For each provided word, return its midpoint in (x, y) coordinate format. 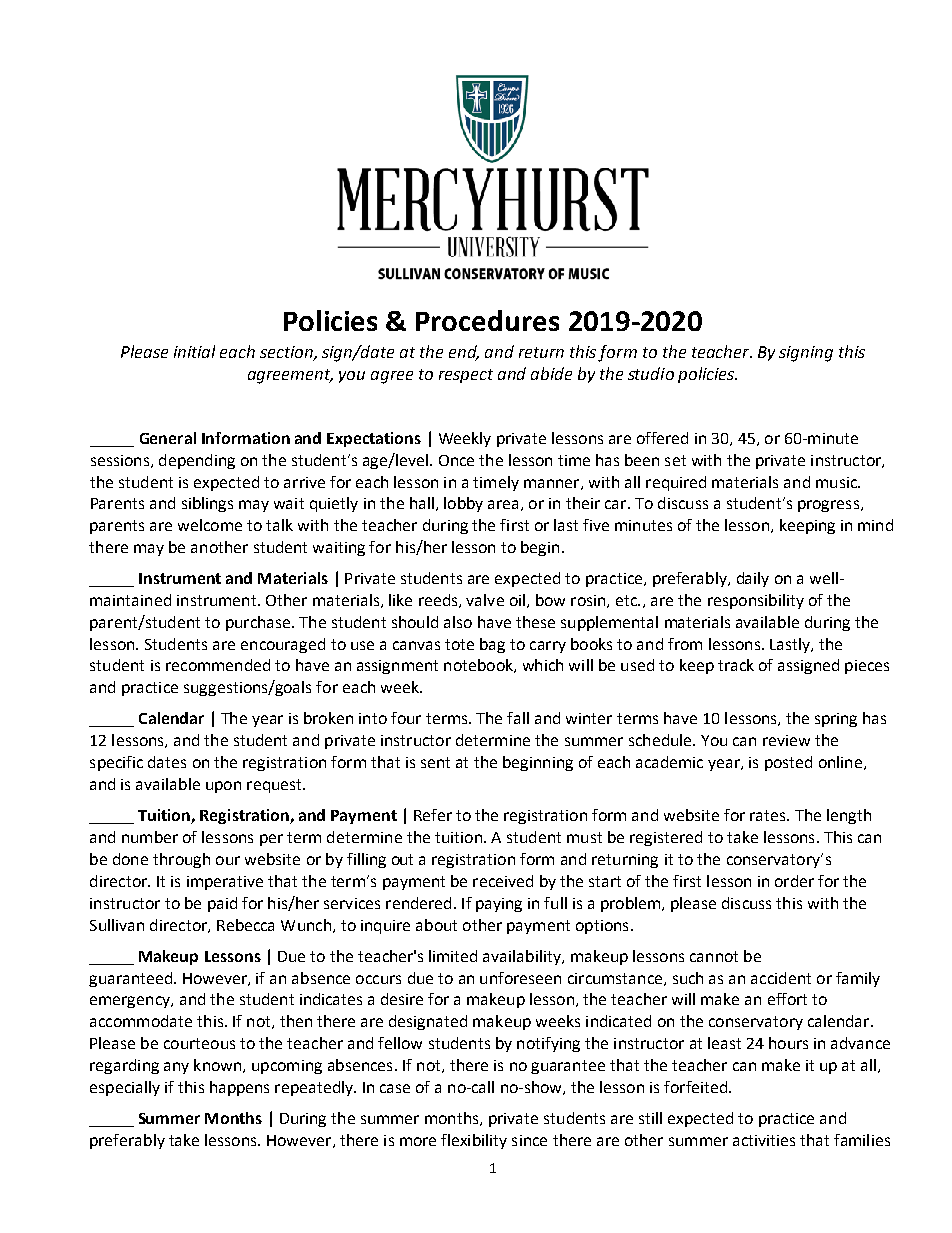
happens (239, 1088)
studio (651, 373)
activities (764, 1140)
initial (194, 351)
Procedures (487, 320)
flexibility (474, 1141)
